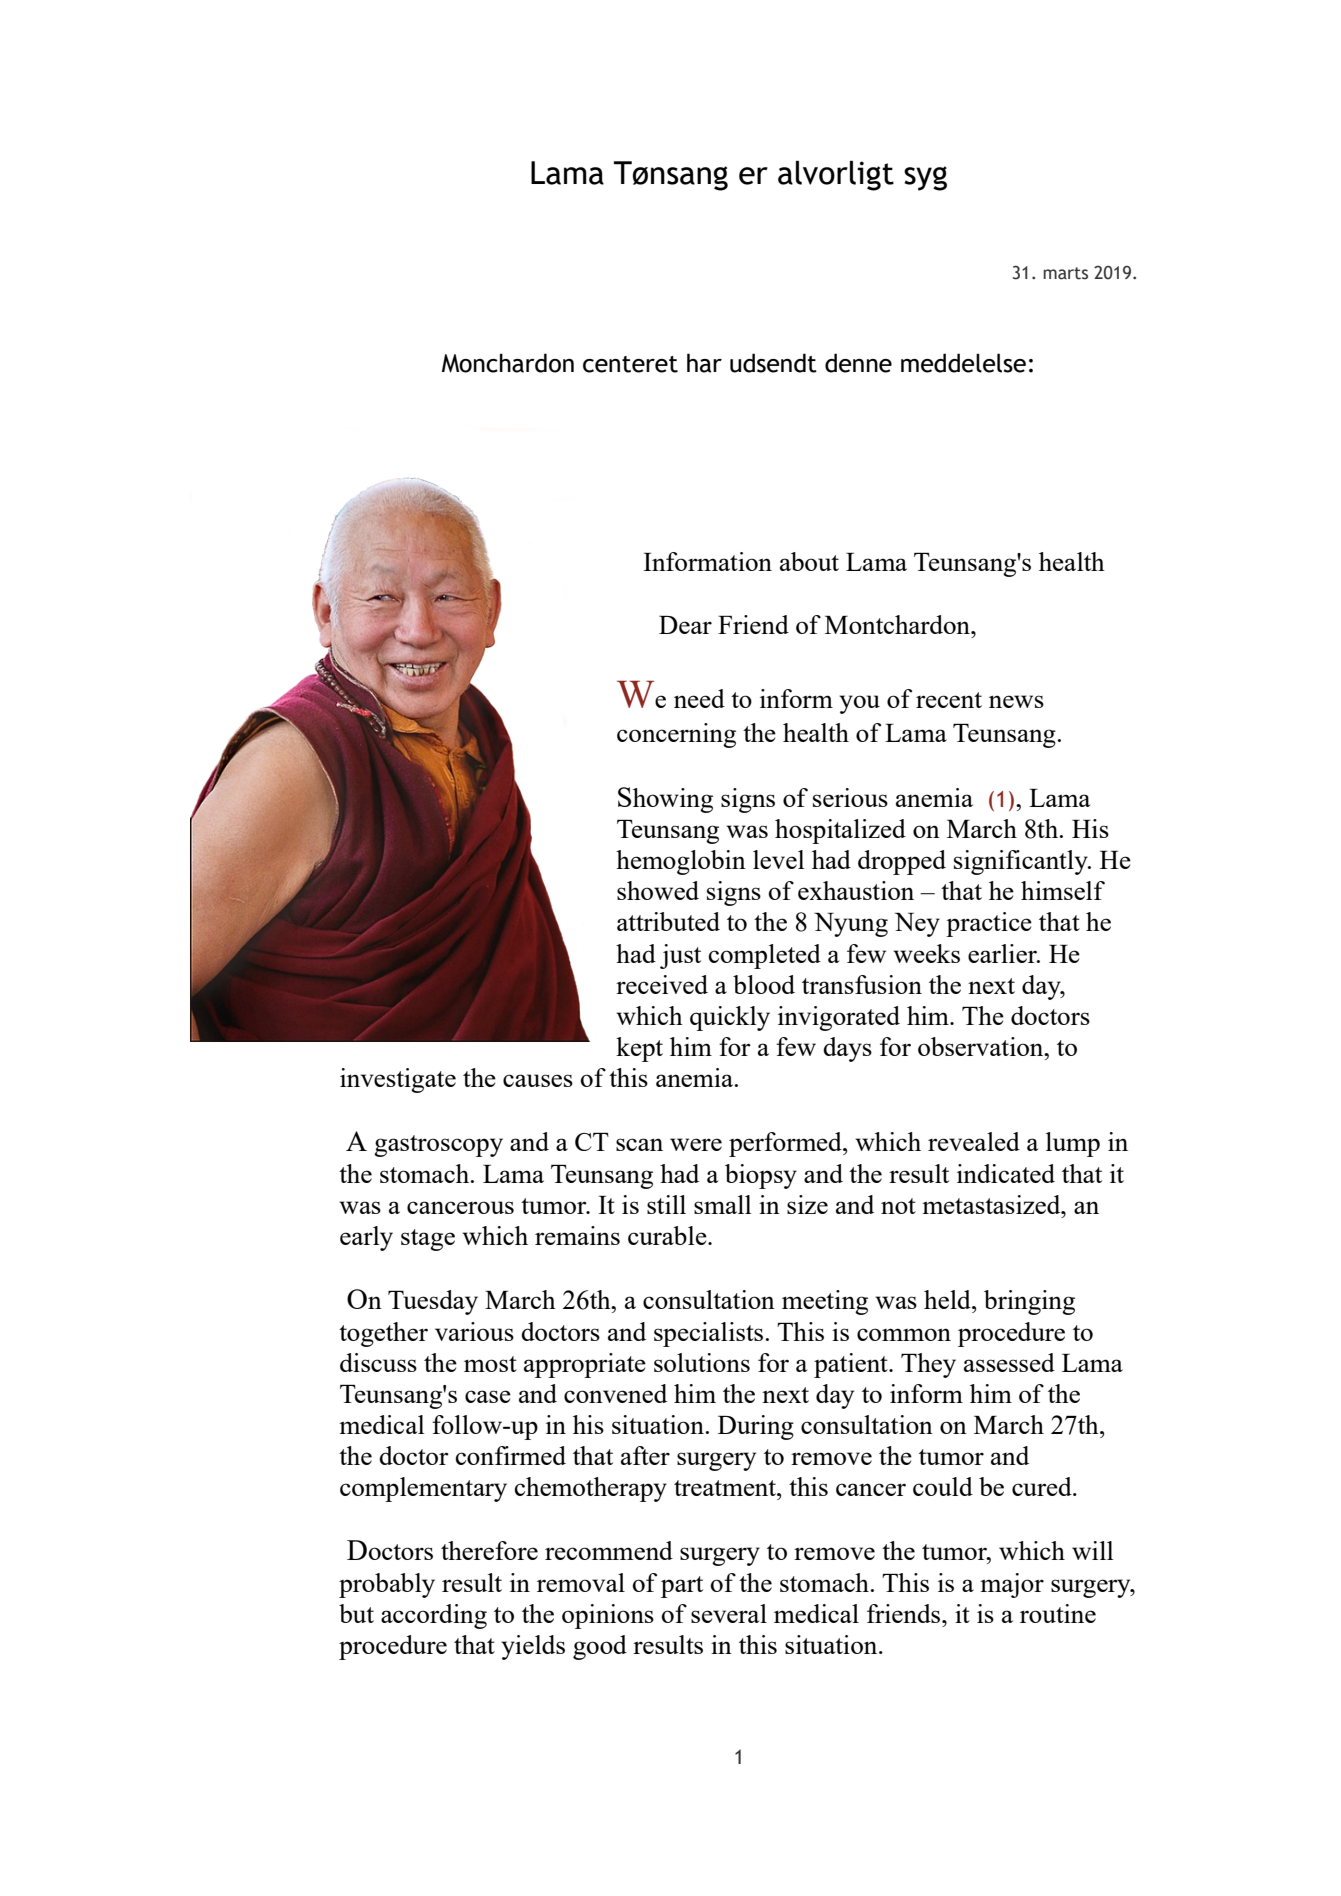 The height and width of the screenshot is (1896, 1341). What do you see at coordinates (729, 1613) in the screenshot?
I see `several` at bounding box center [729, 1613].
